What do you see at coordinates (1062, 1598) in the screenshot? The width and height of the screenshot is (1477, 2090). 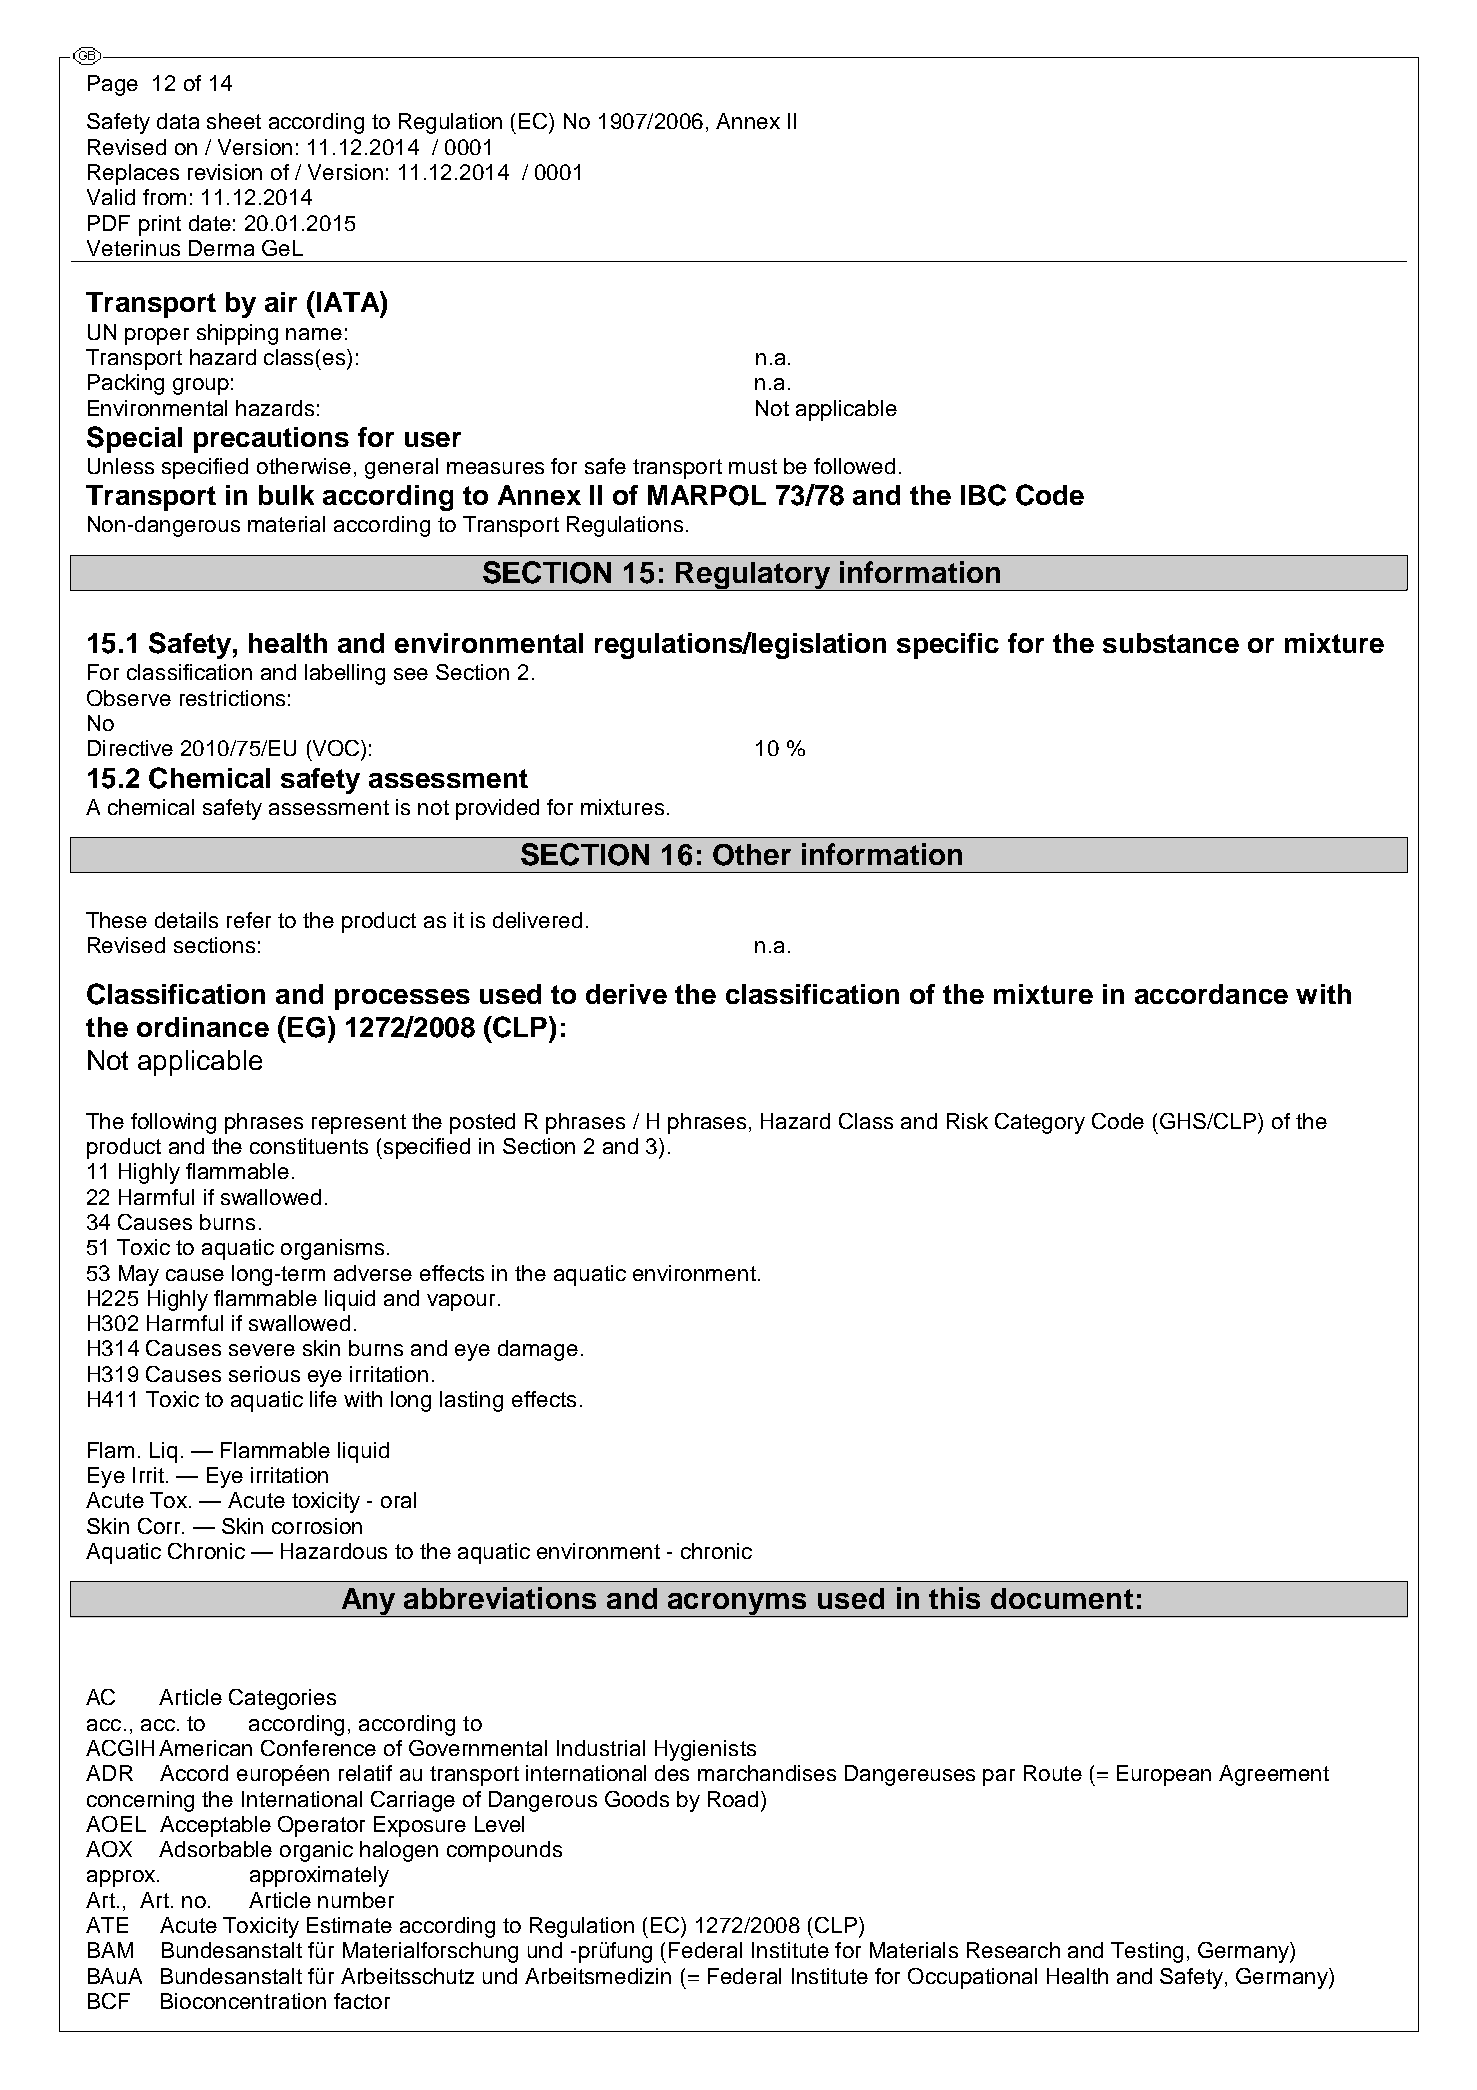 I see `document` at bounding box center [1062, 1598].
